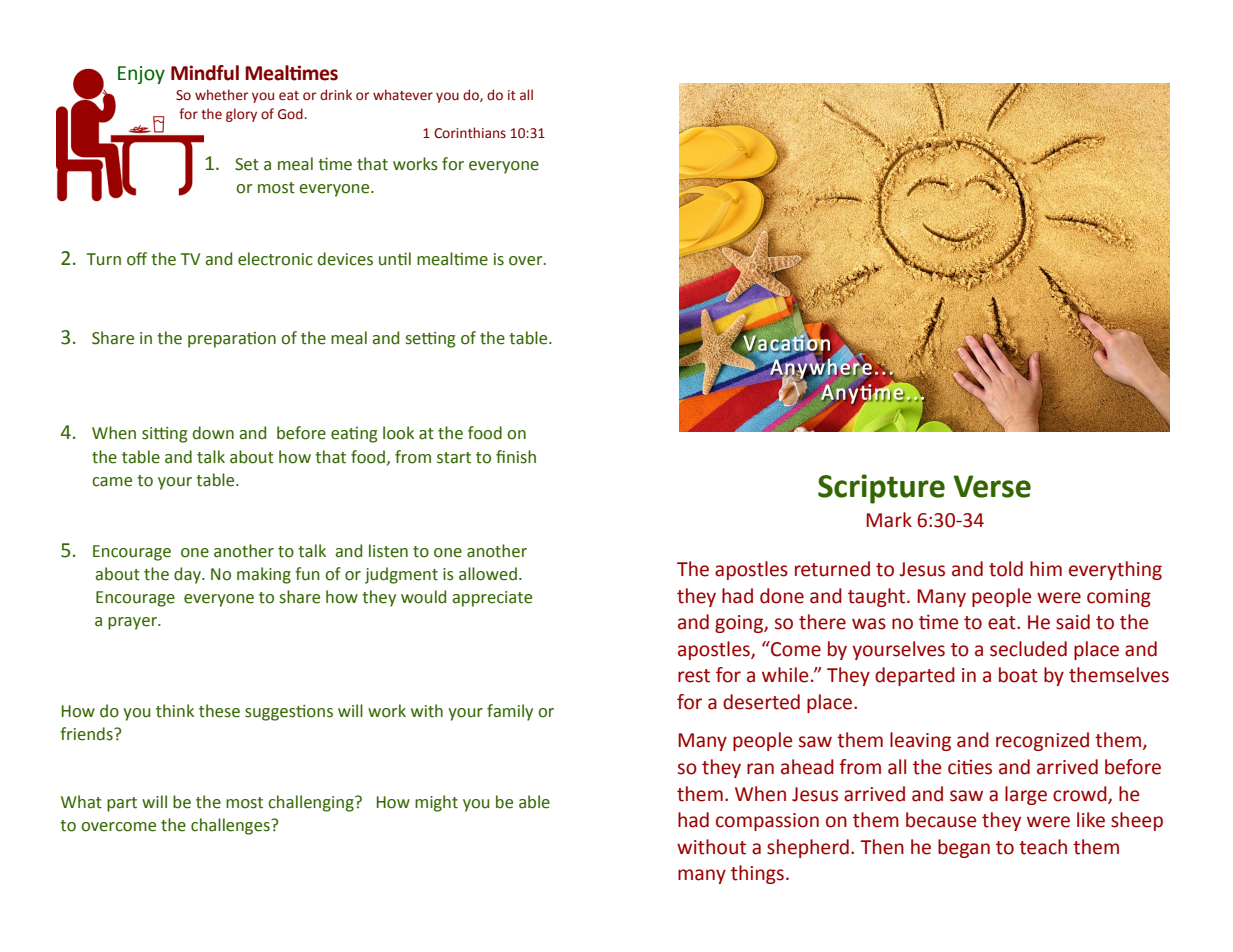  Describe the element at coordinates (219, 711) in the screenshot. I see `these` at that location.
